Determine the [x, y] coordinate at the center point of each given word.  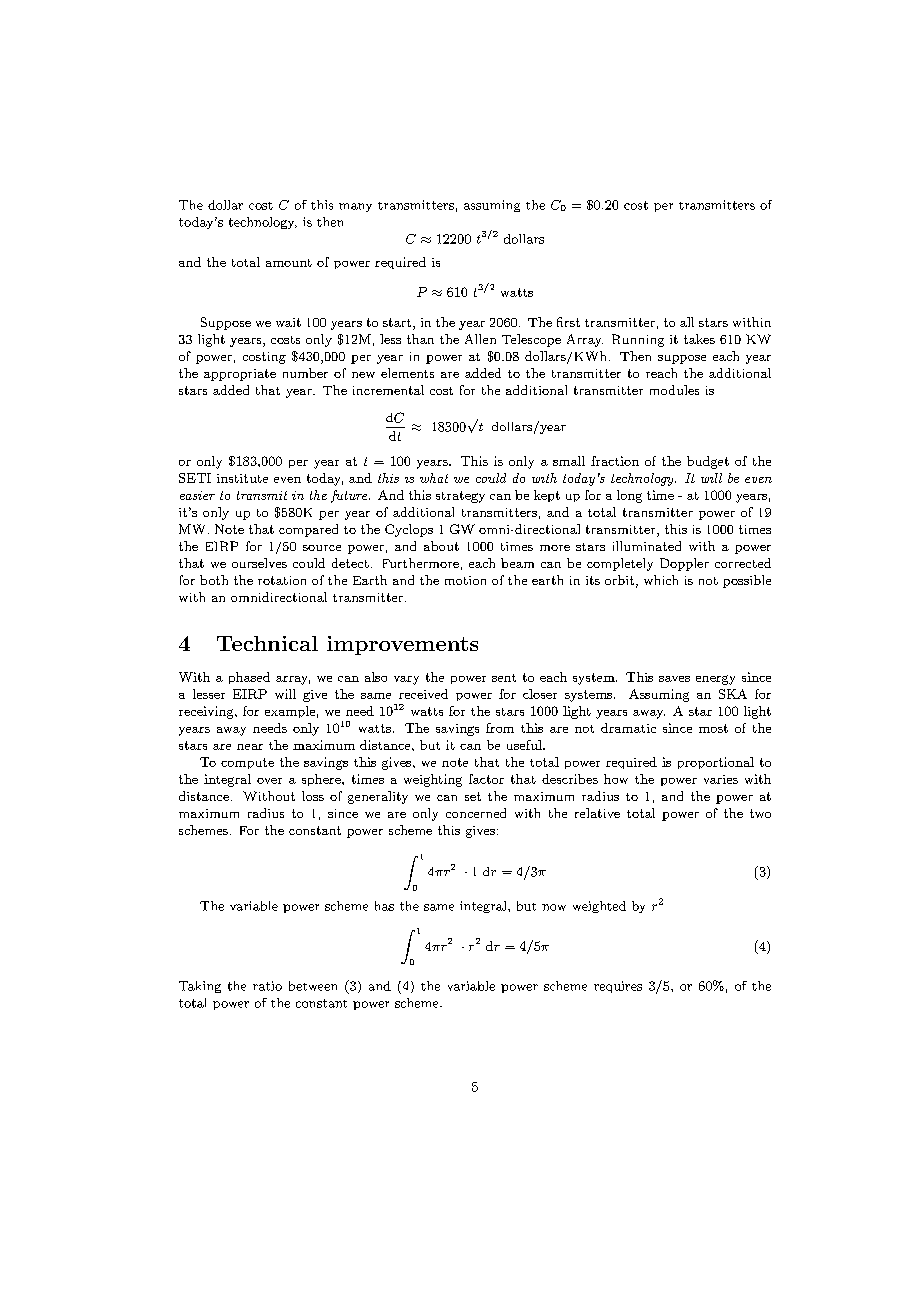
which [661, 580]
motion [465, 580]
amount [289, 263]
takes [699, 339]
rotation [282, 580]
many [355, 207]
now [554, 907]
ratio [267, 986]
